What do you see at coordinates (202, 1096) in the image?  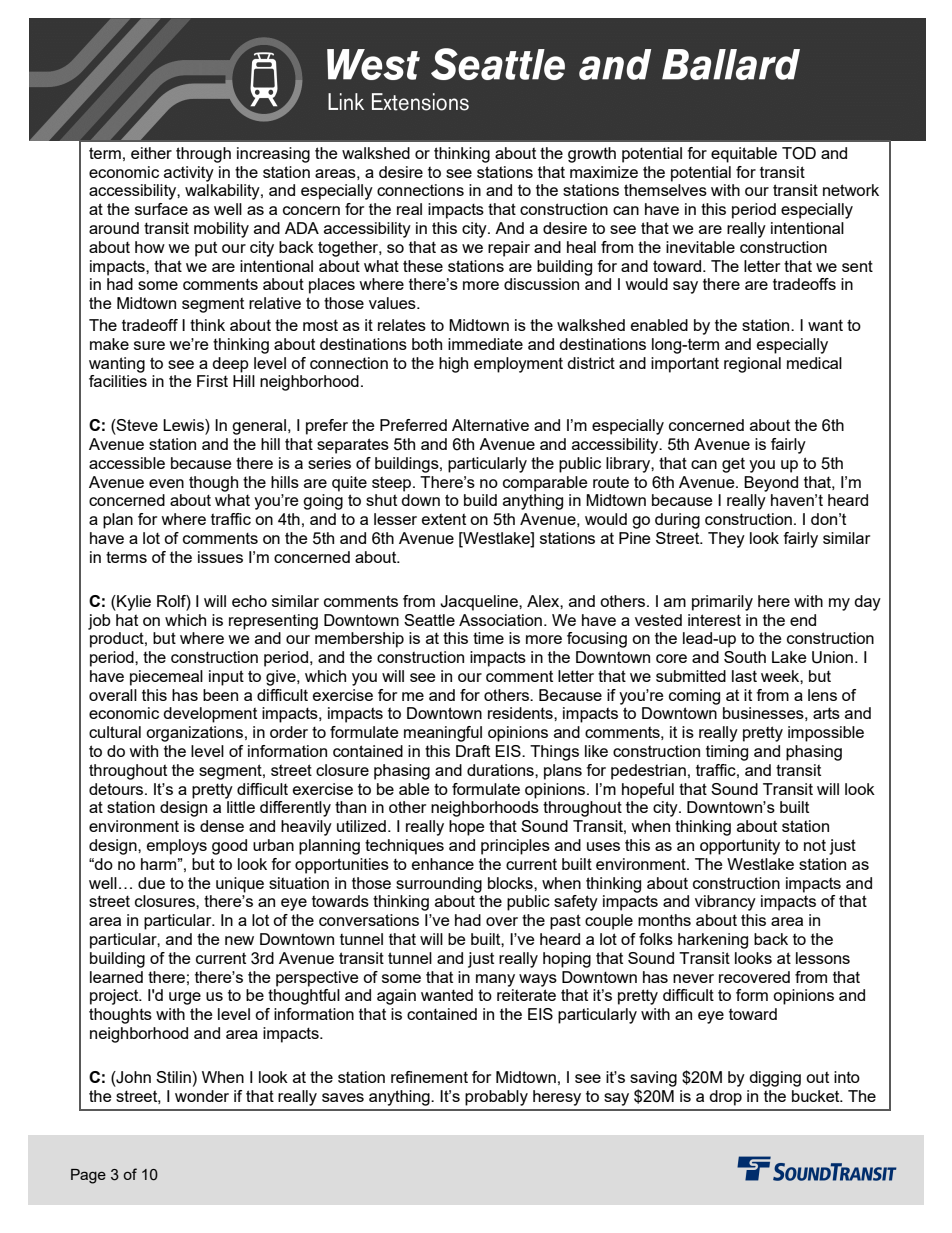 I see `wonder` at bounding box center [202, 1096].
